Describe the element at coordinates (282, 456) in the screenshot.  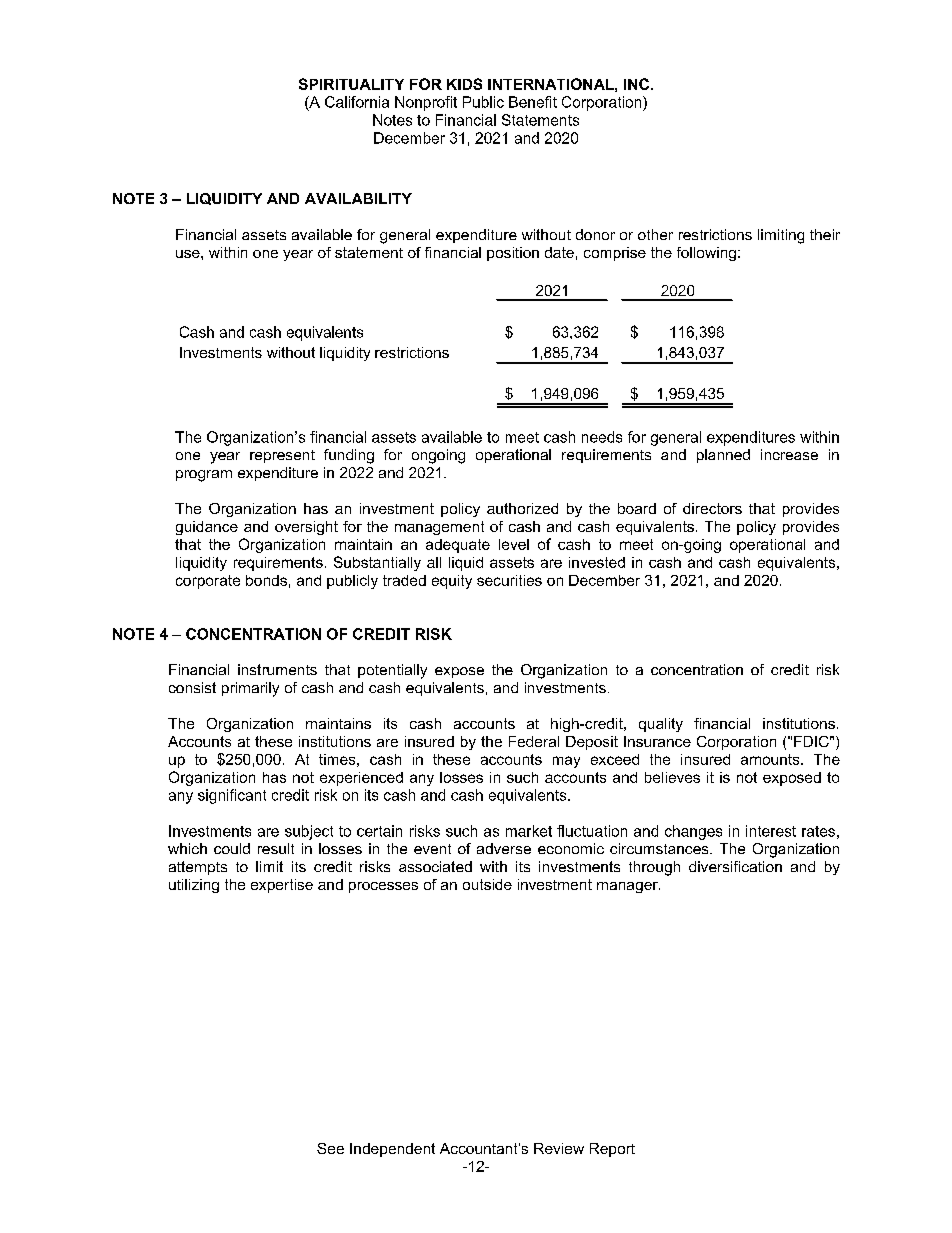
I see `represent` at that location.
